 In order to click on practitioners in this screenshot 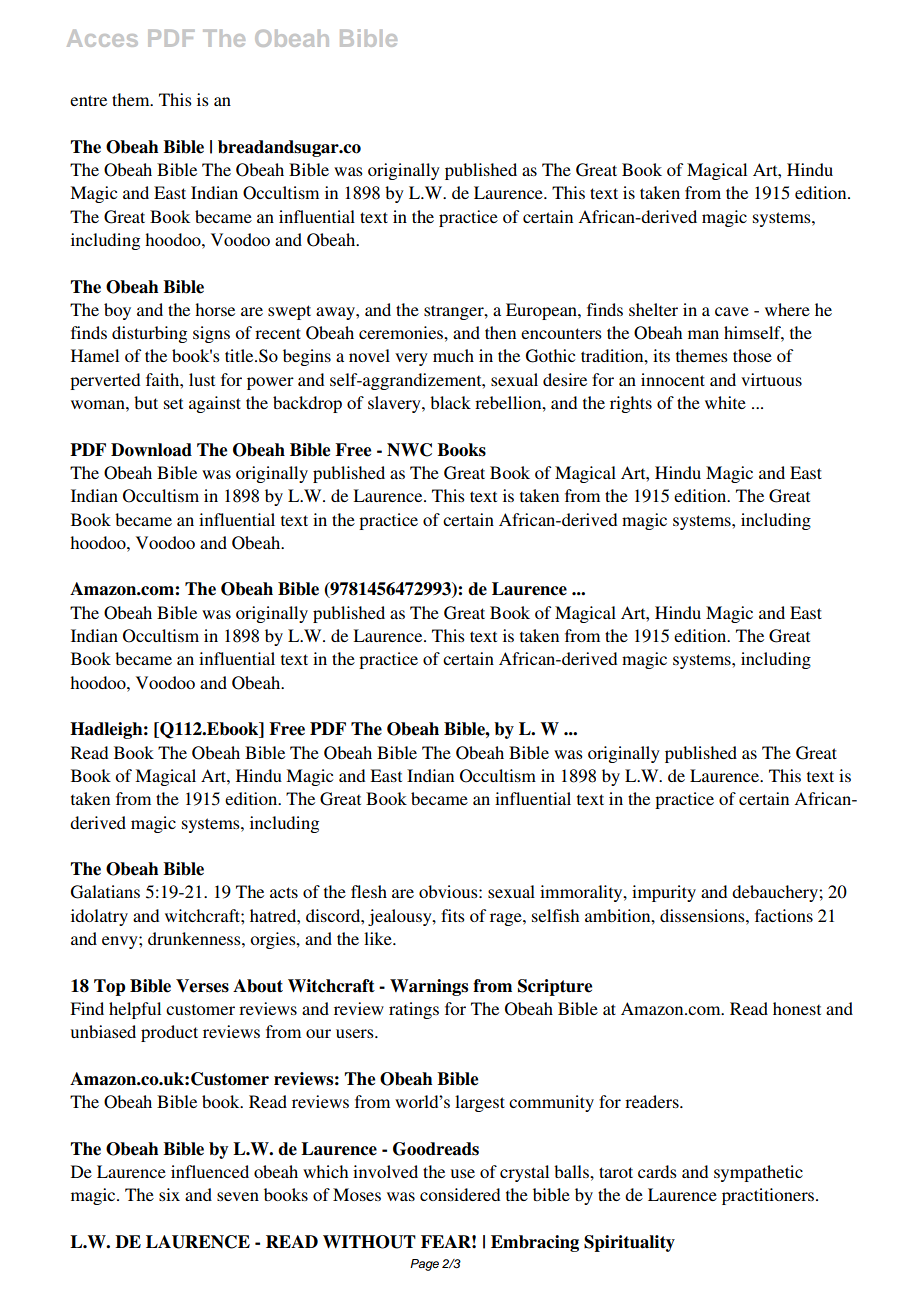, I will do `click(769, 1196)`.
